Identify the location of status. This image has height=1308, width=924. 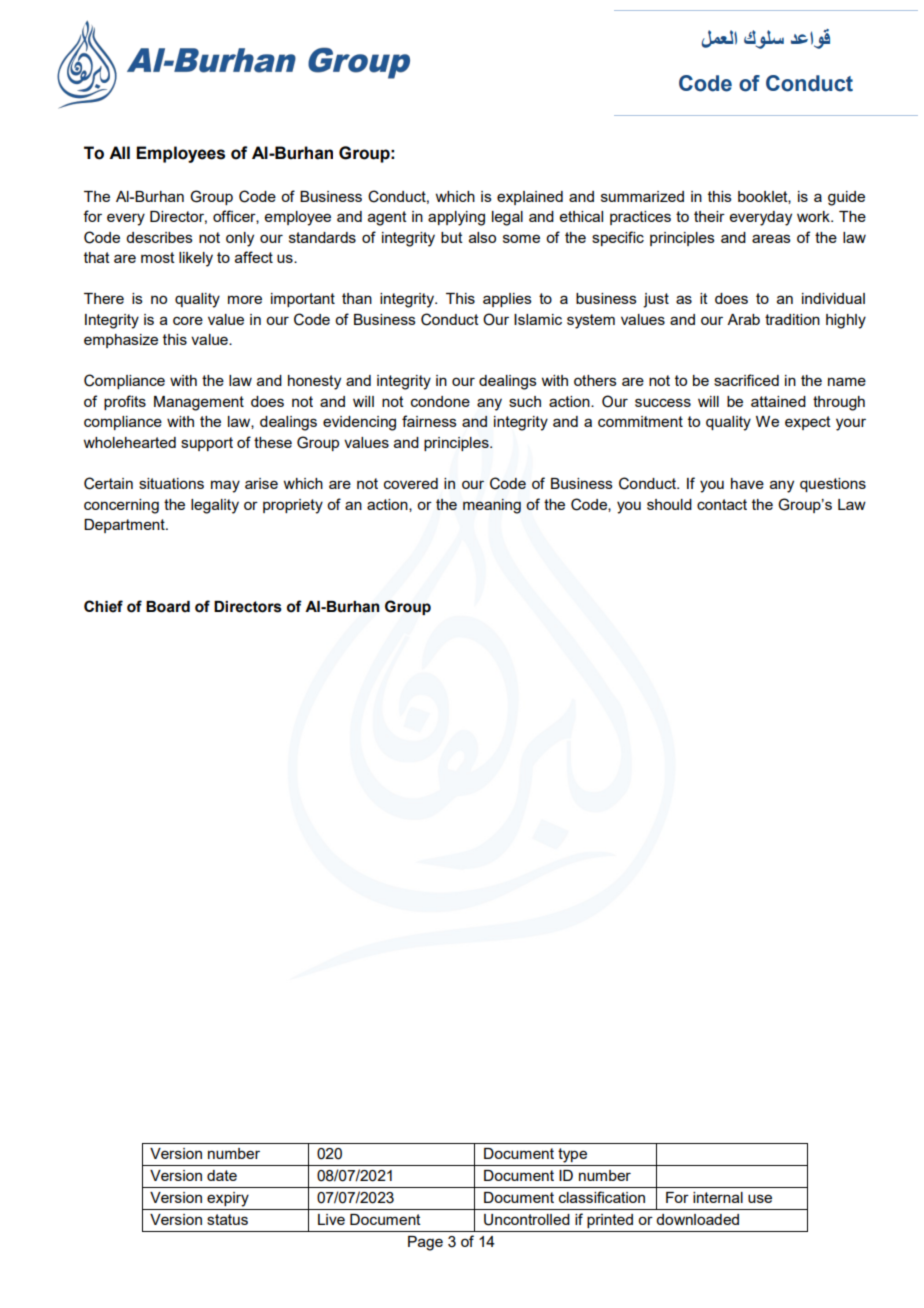
(227, 1219).
